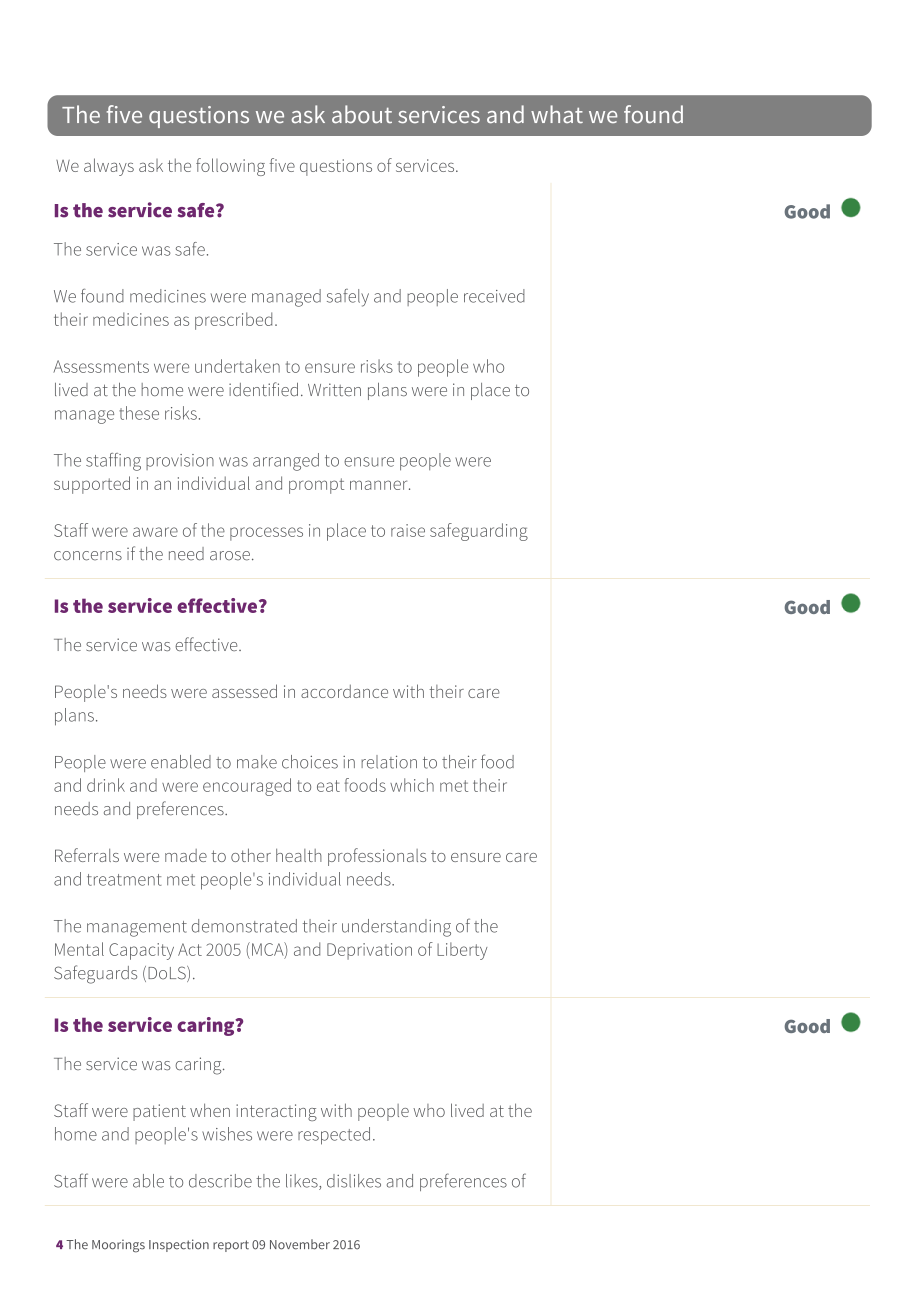 The image size is (924, 1308). I want to click on what, so click(557, 114).
